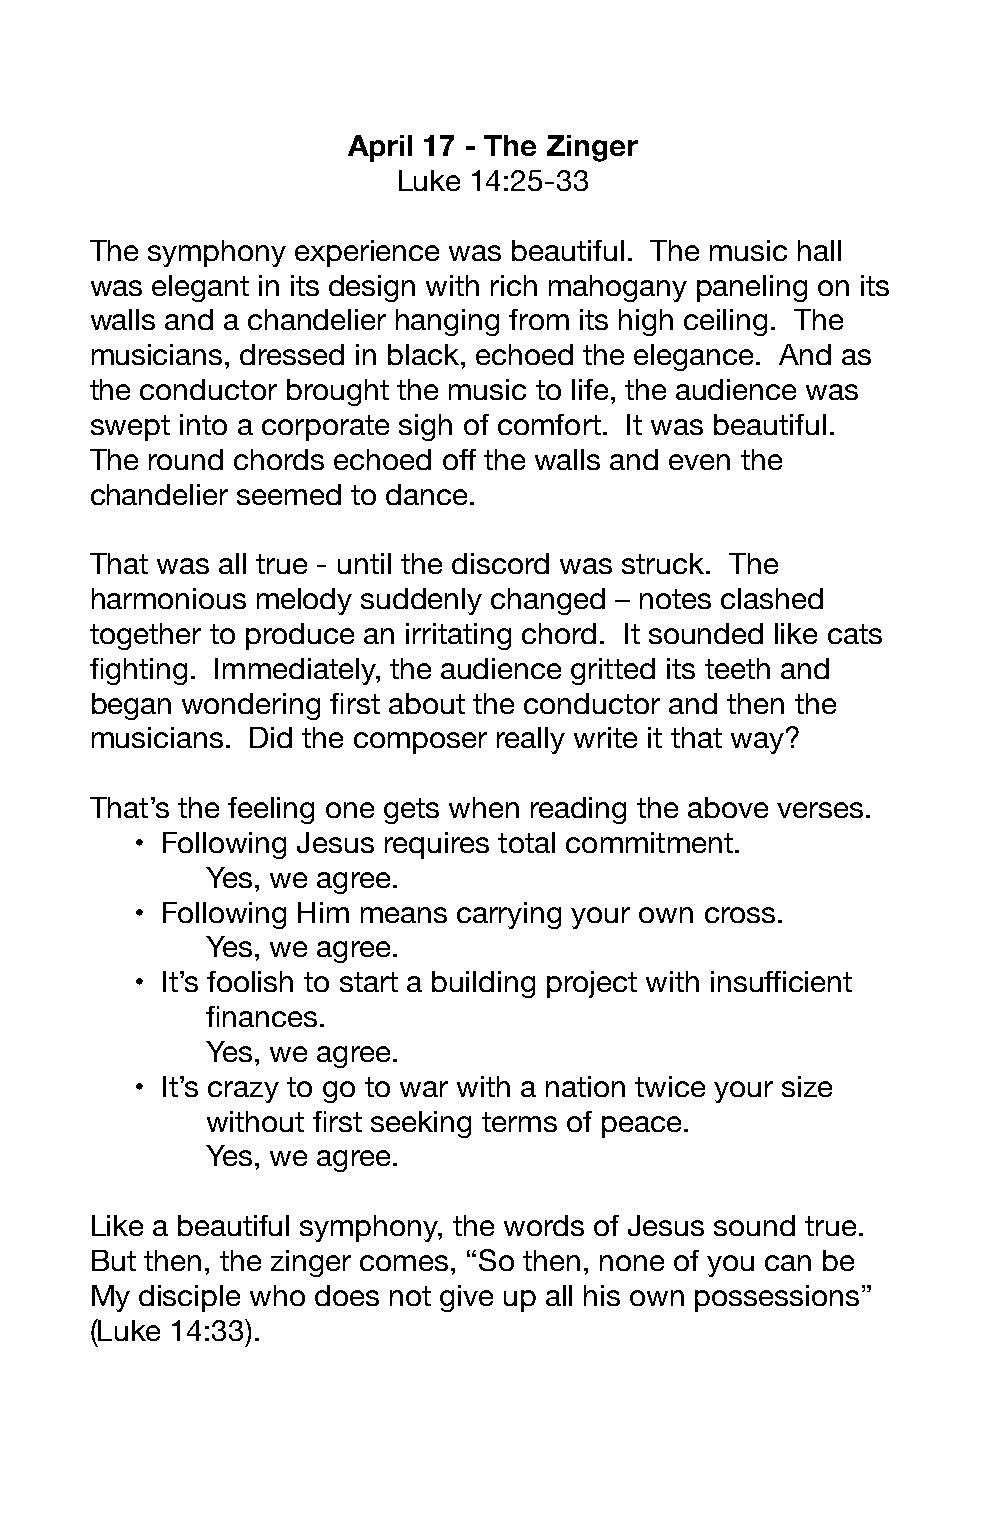 The width and height of the image is (986, 1523). I want to click on elegant, so click(200, 288).
